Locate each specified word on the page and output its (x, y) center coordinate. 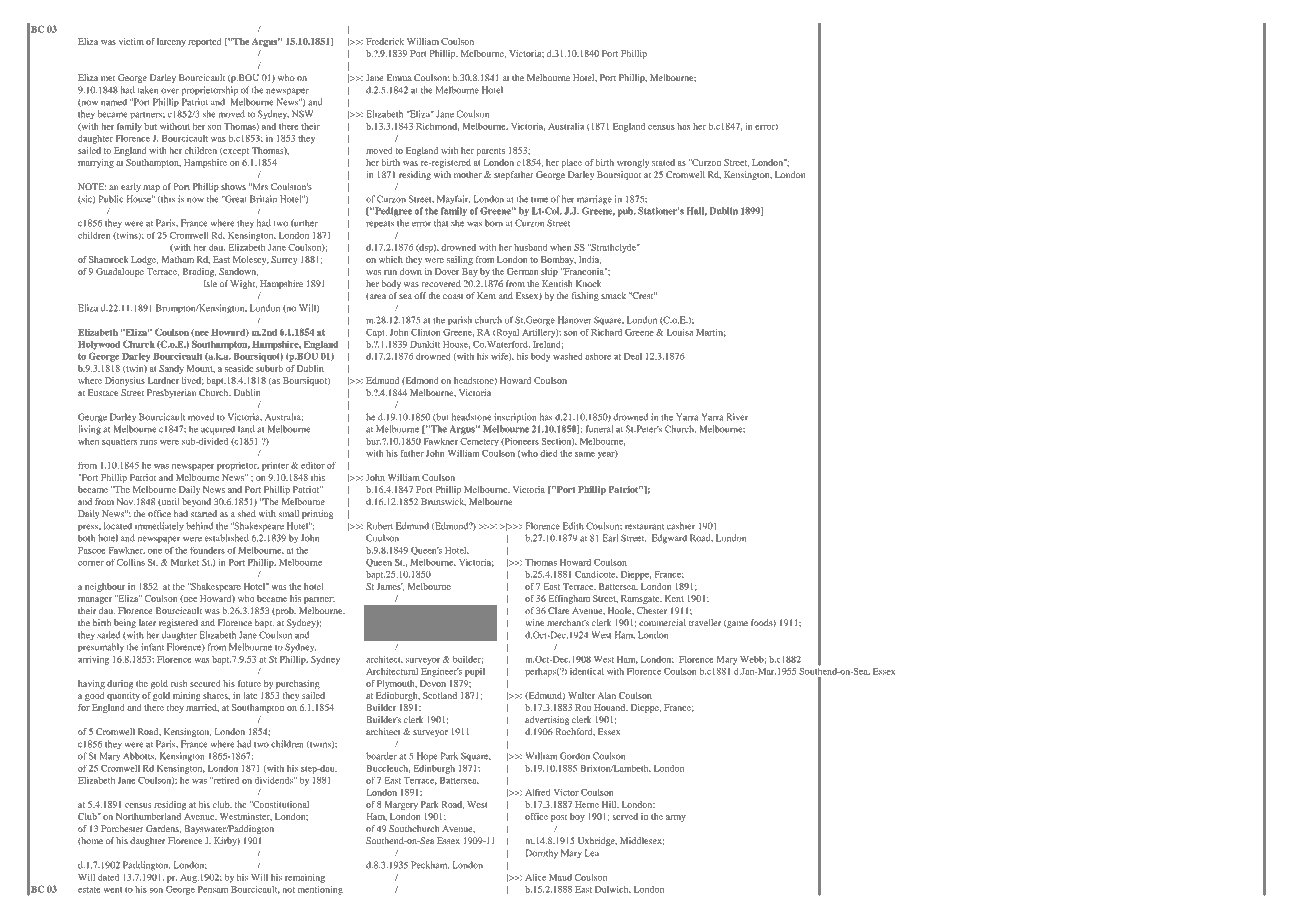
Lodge (145, 260)
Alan (607, 695)
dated (108, 877)
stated (663, 162)
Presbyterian (171, 393)
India (590, 260)
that (441, 223)
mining (187, 696)
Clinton (425, 332)
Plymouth (397, 684)
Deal (633, 356)
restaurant (644, 527)
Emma (399, 77)
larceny (171, 42)
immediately (159, 526)
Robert (379, 526)
